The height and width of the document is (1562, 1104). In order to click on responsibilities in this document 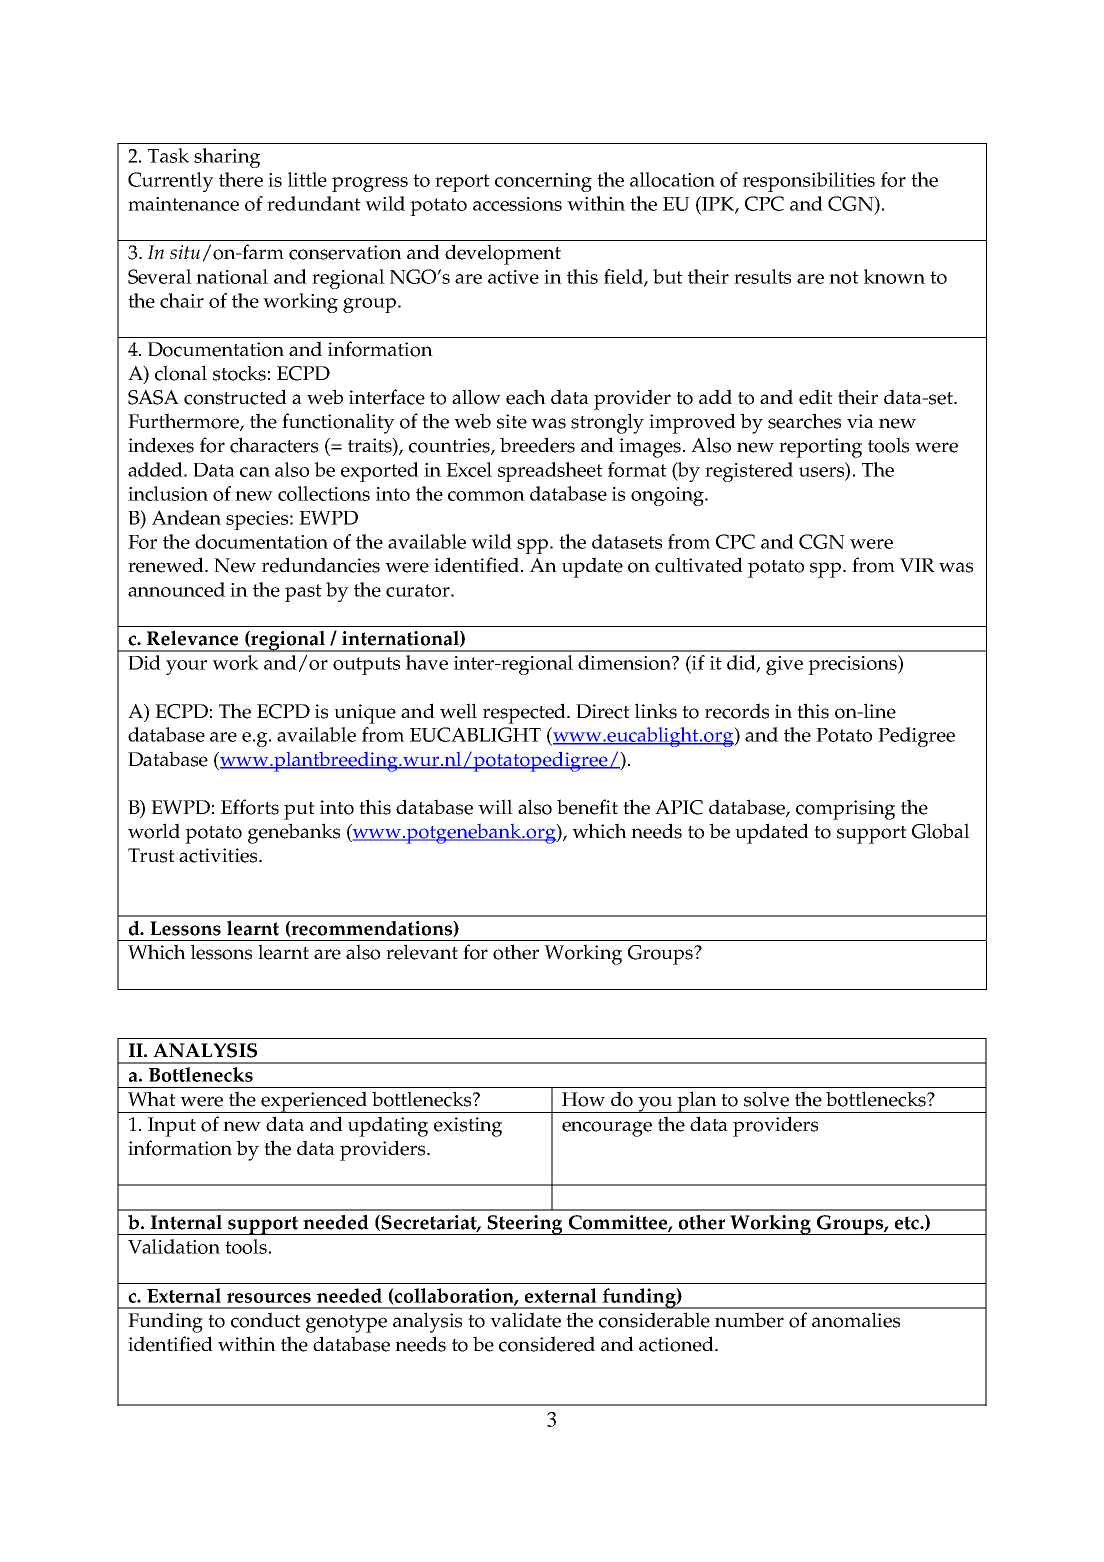, I will do `click(809, 182)`.
